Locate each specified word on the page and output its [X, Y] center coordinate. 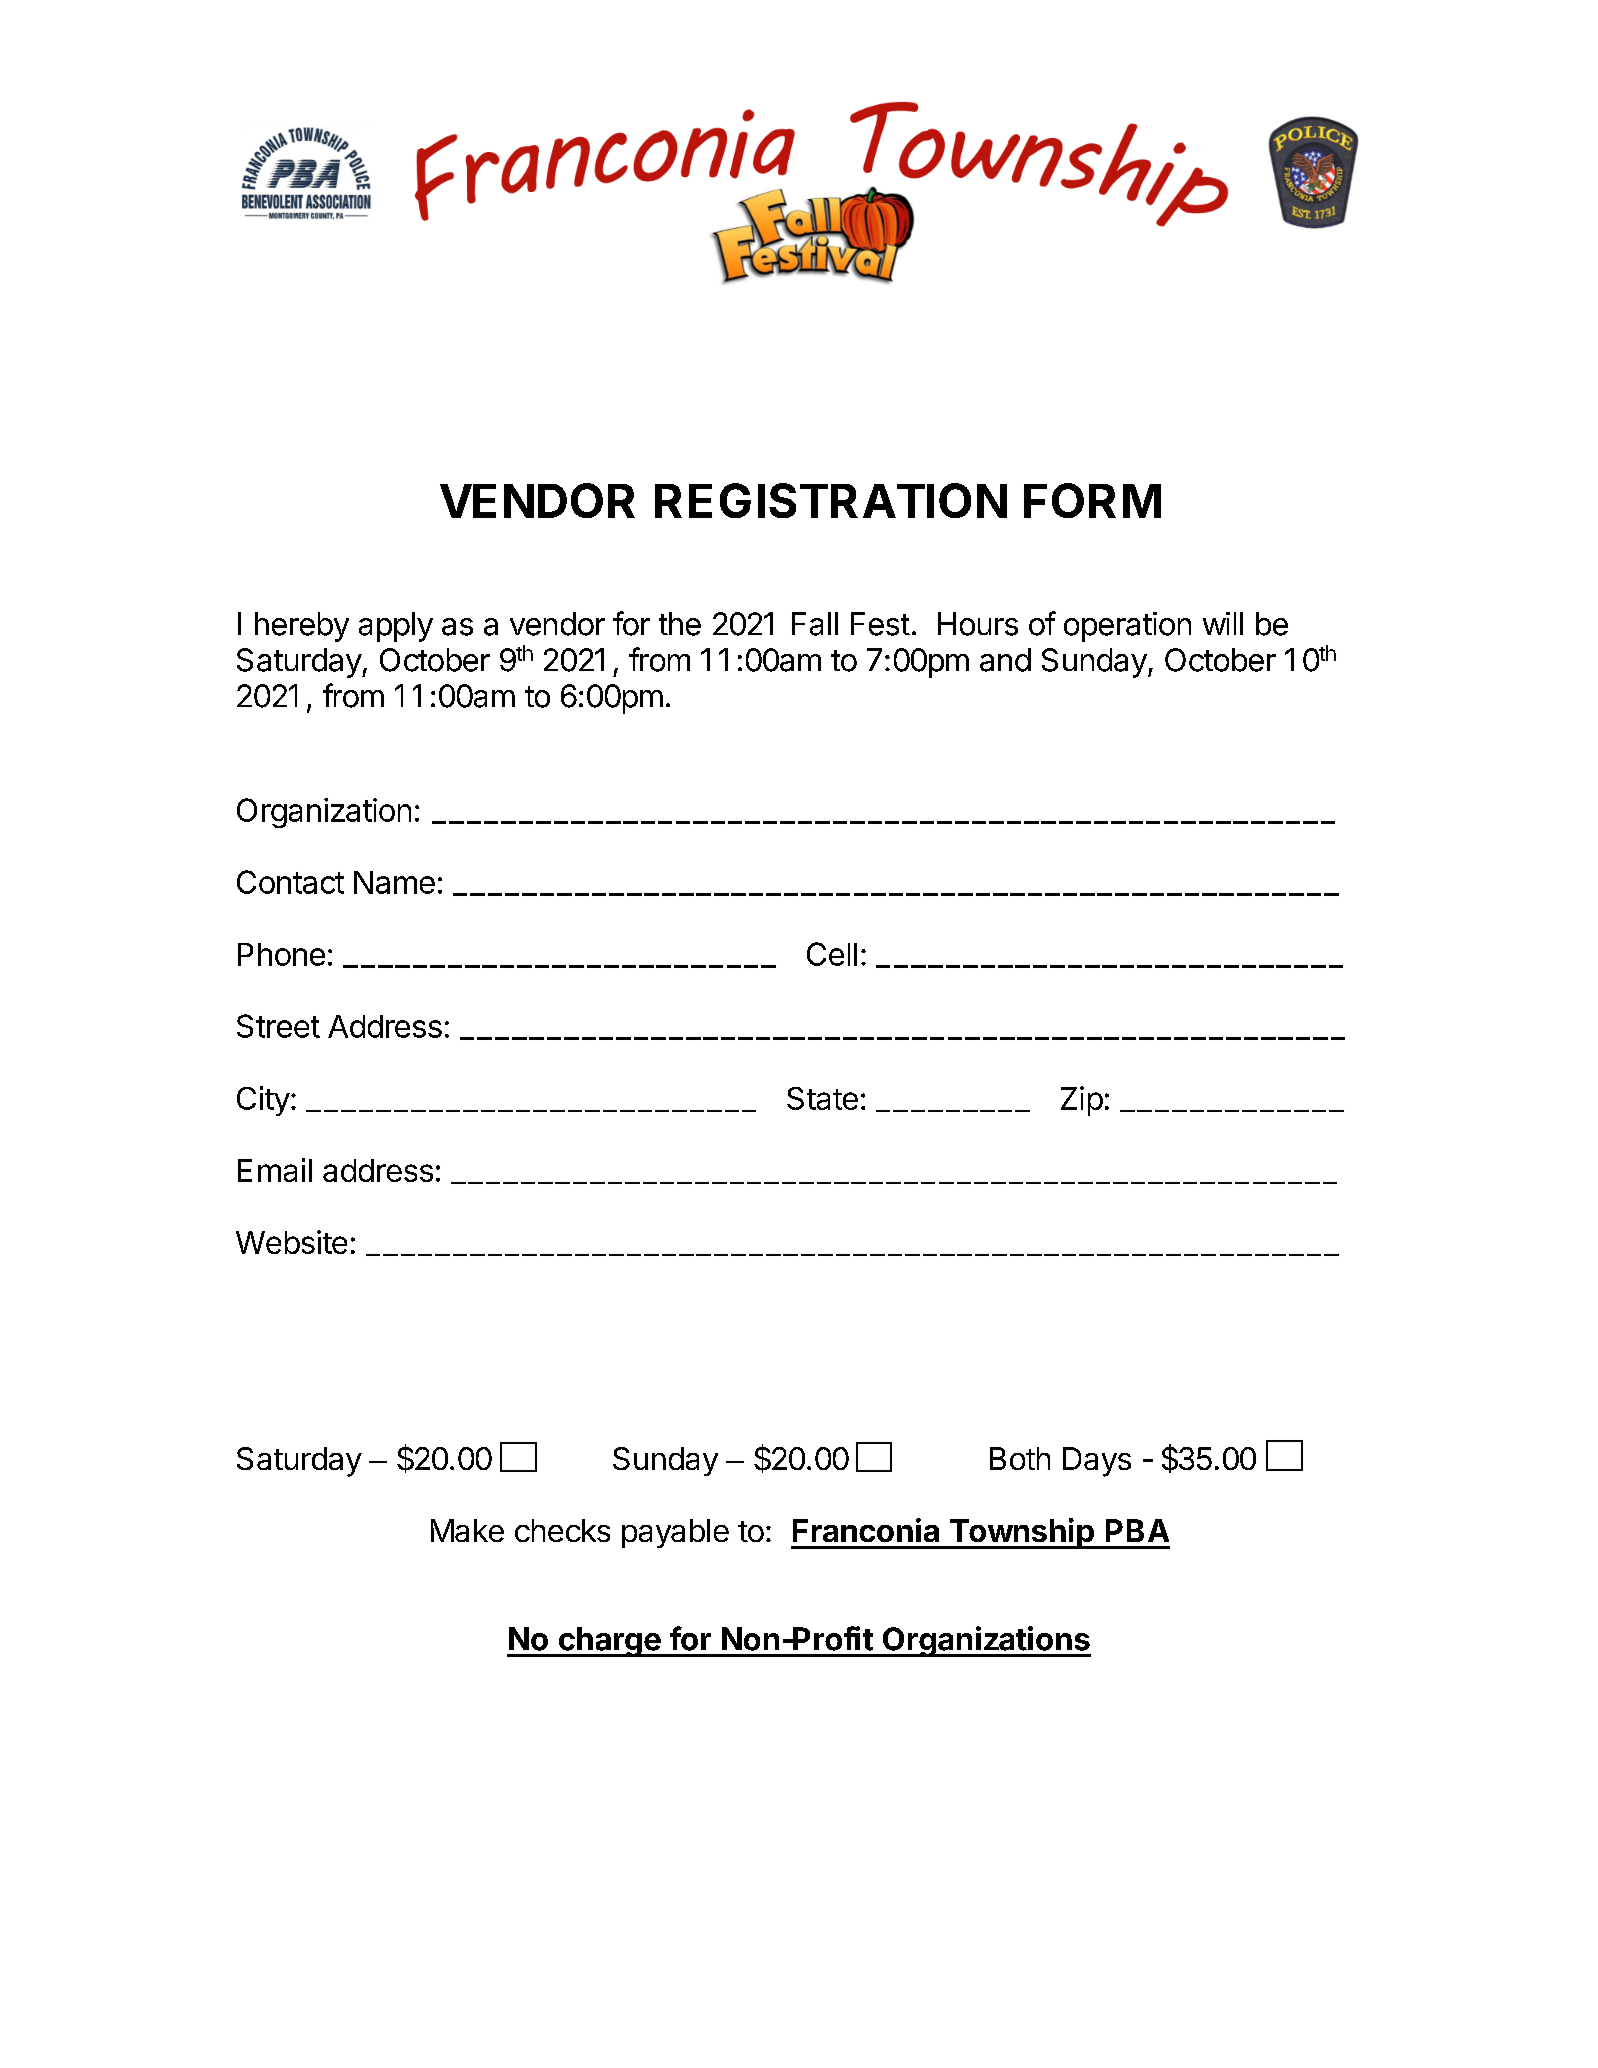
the [680, 624]
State [822, 1098]
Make [467, 1530]
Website [291, 1242]
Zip [1082, 1101]
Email [275, 1170]
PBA [1137, 1530]
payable [675, 1533]
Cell [832, 954]
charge [609, 1642]
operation [1127, 627]
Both [1020, 1458]
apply [396, 627]
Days [1097, 1462]
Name [394, 882]
